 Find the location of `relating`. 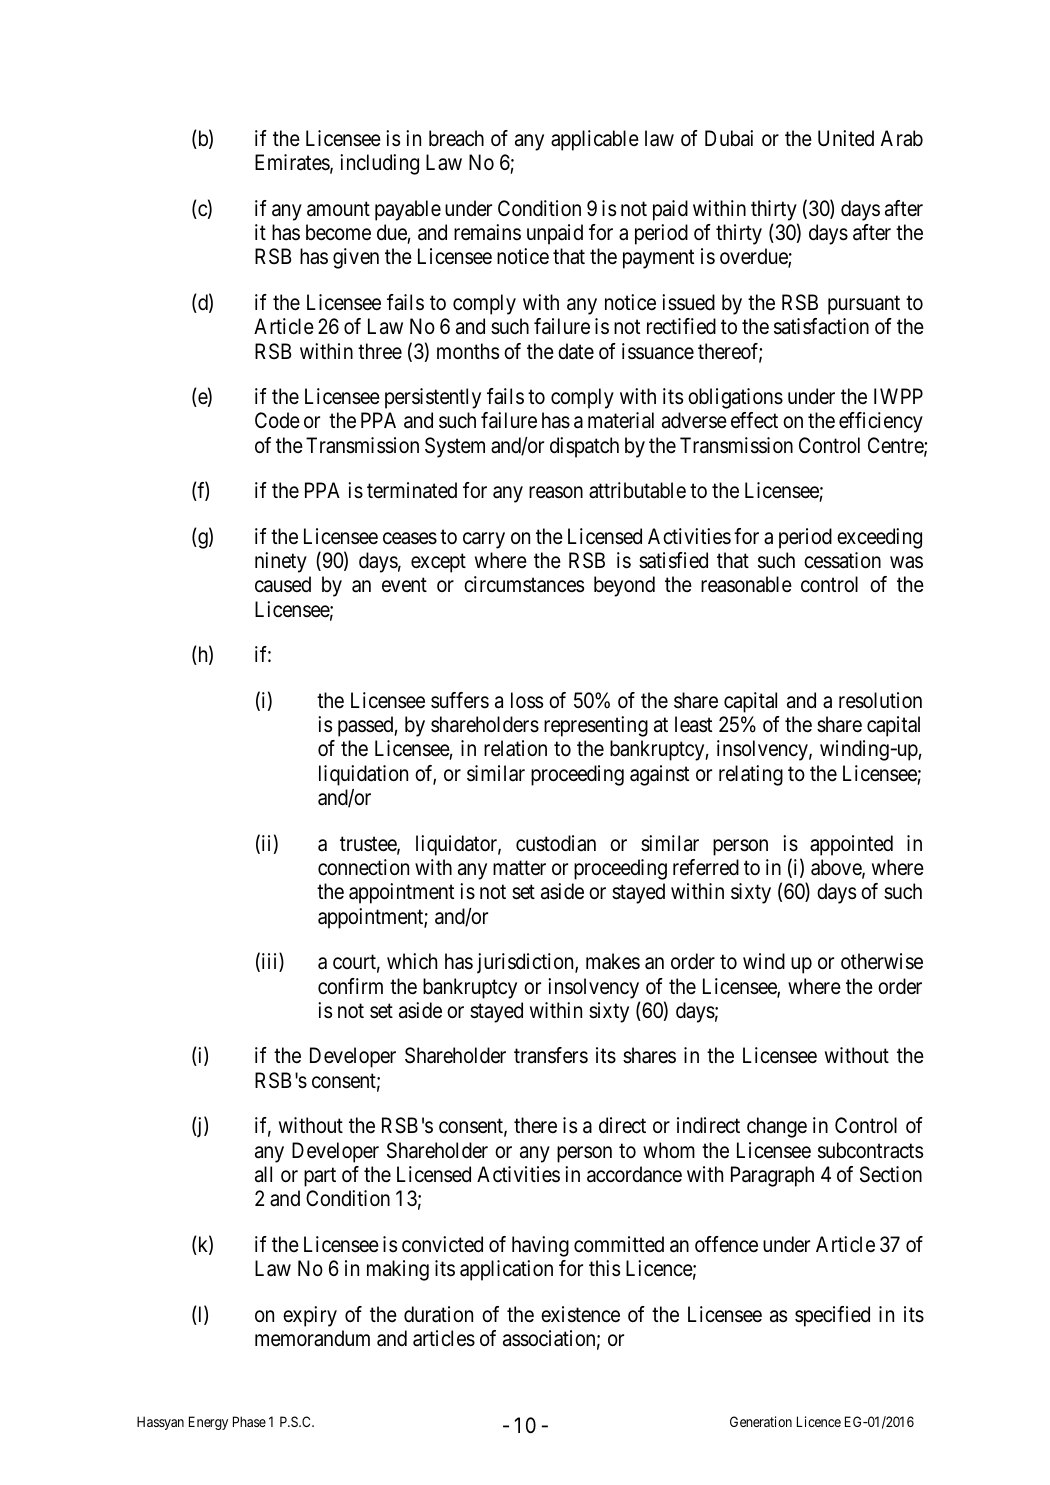

relating is located at coordinates (751, 775).
